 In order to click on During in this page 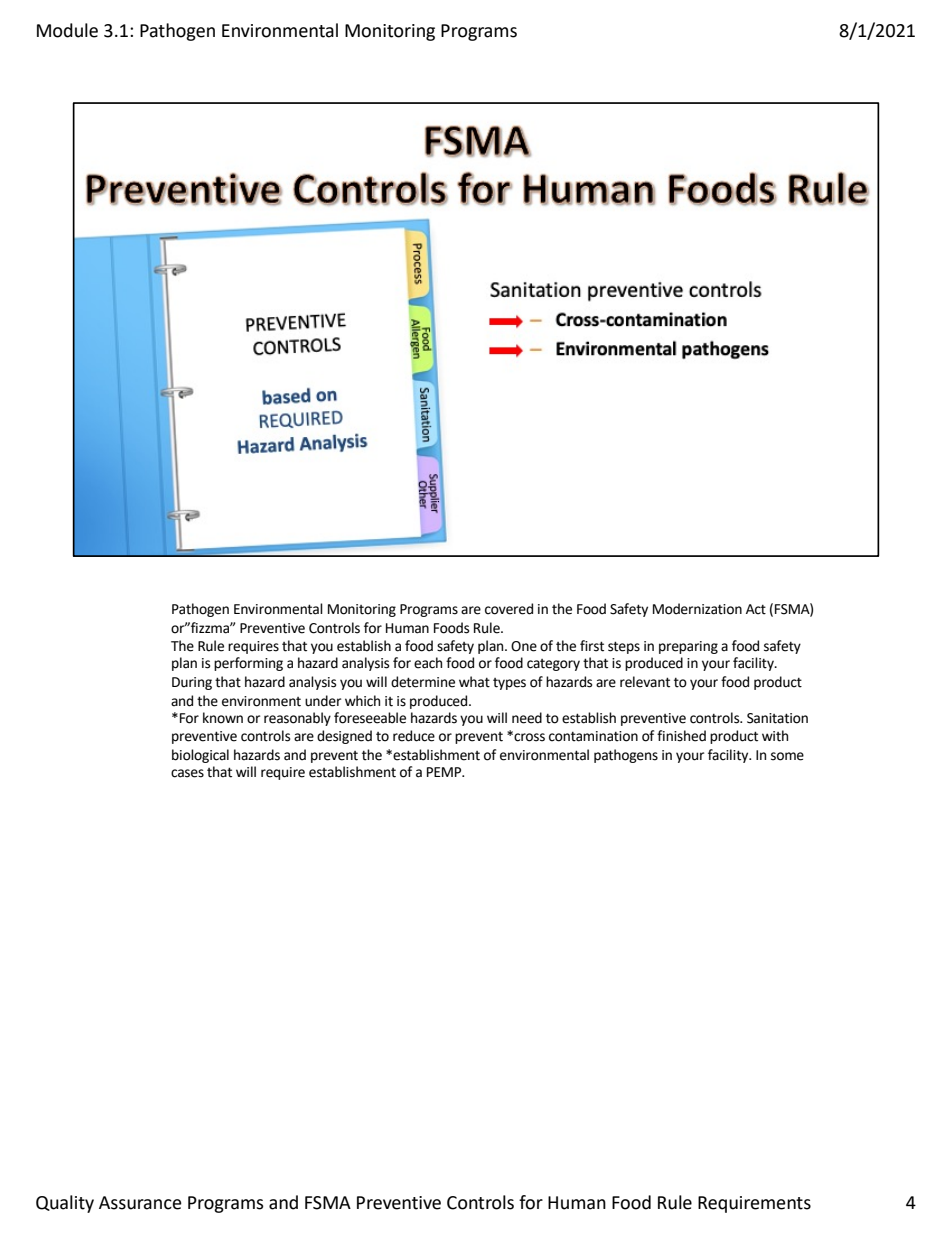, I will do `click(192, 683)`.
